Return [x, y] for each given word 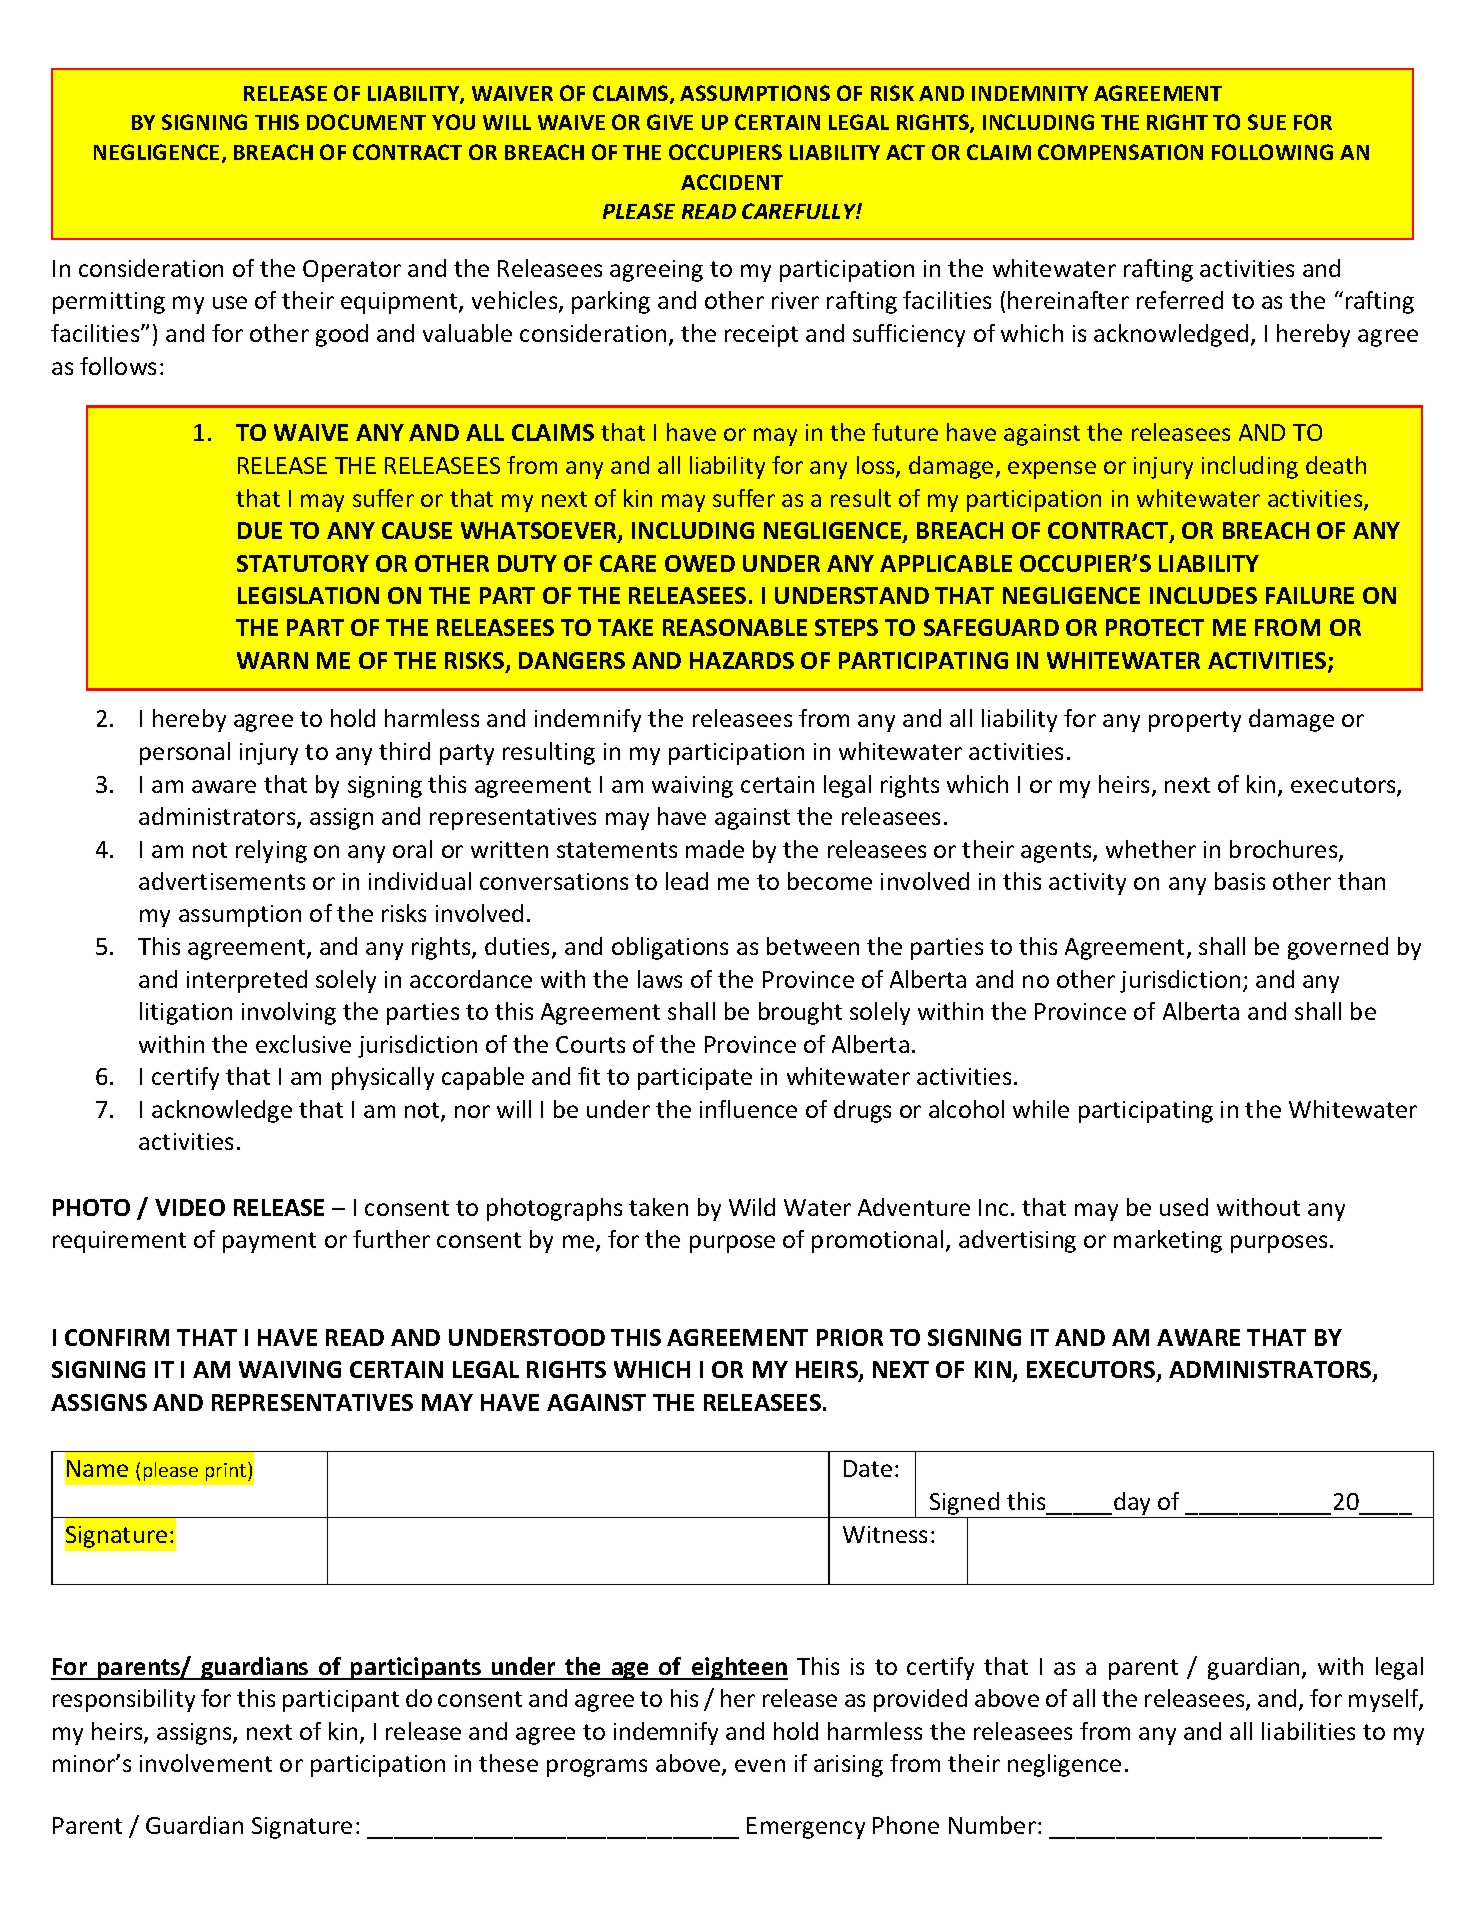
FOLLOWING [1272, 152]
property [1195, 721]
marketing [1168, 1241]
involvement [206, 1763]
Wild [752, 1207]
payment [269, 1242]
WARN [272, 660]
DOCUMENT [366, 122]
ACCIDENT [732, 182]
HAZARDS [742, 660]
